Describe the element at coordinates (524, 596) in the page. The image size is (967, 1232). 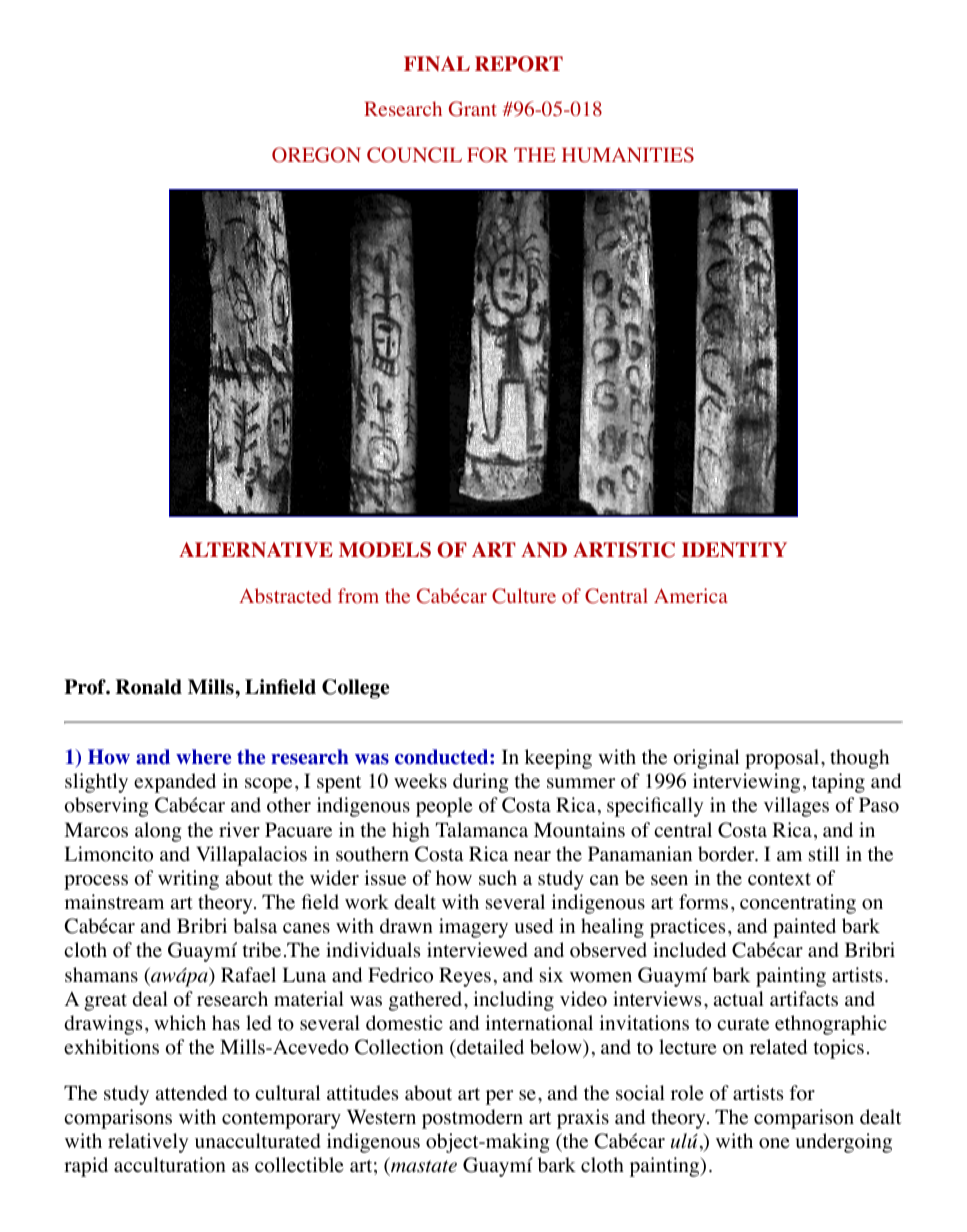
I see `Culture` at that location.
